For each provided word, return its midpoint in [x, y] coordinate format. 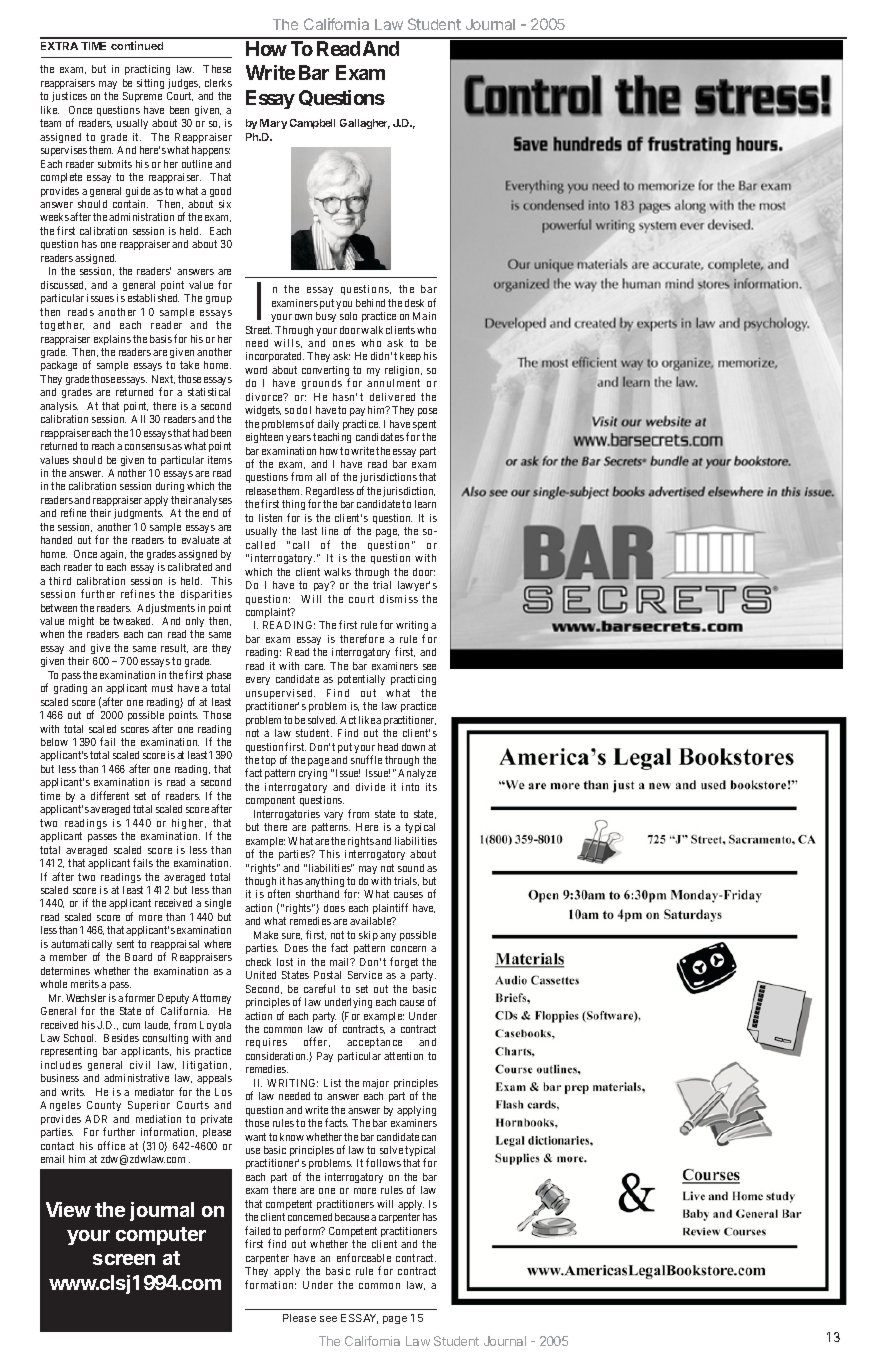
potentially [361, 680]
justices [69, 97]
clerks [218, 83]
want [255, 1137]
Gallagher [365, 124]
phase [219, 676]
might [81, 622]
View [68, 1209]
